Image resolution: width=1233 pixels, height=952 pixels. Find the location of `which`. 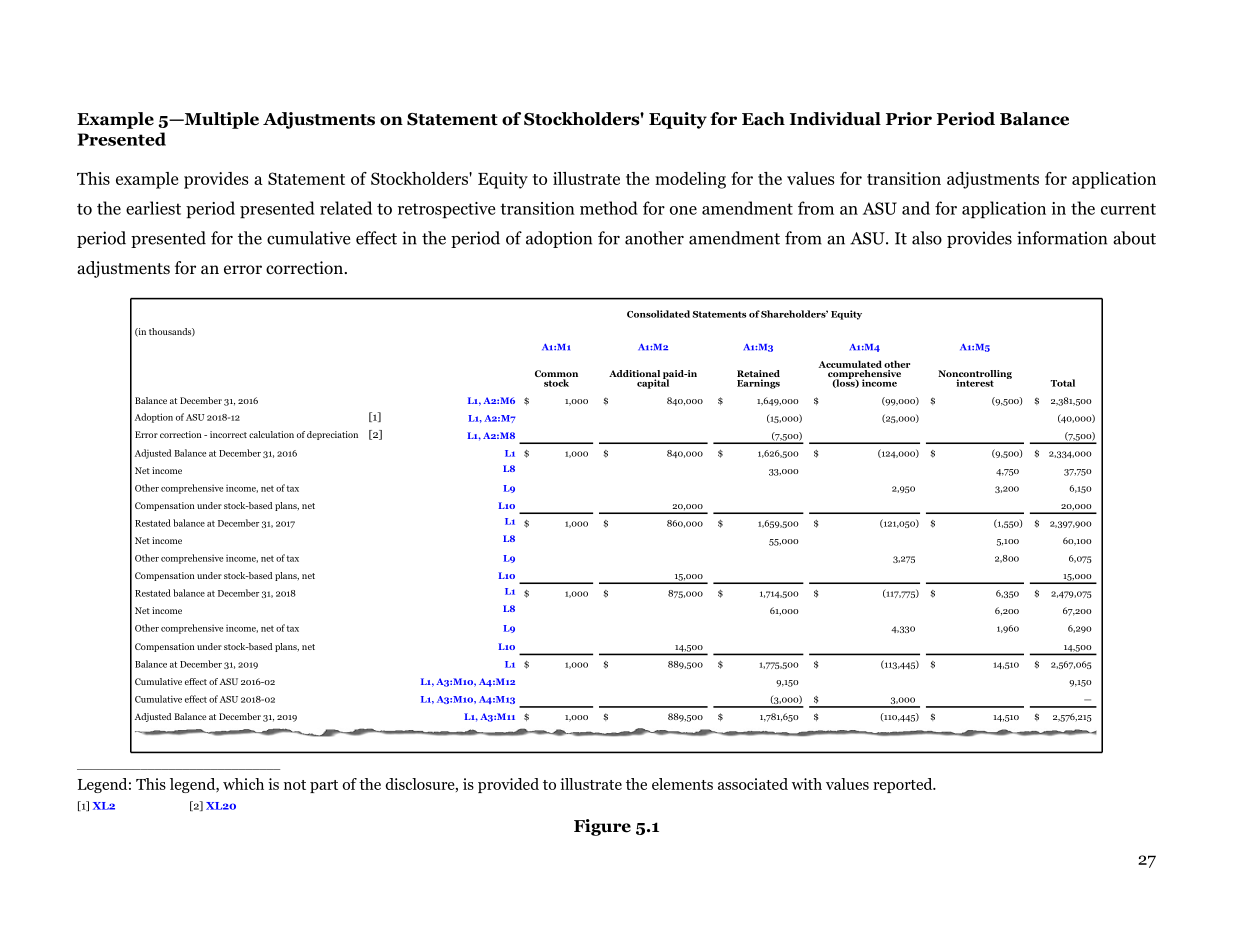

which is located at coordinates (243, 784).
